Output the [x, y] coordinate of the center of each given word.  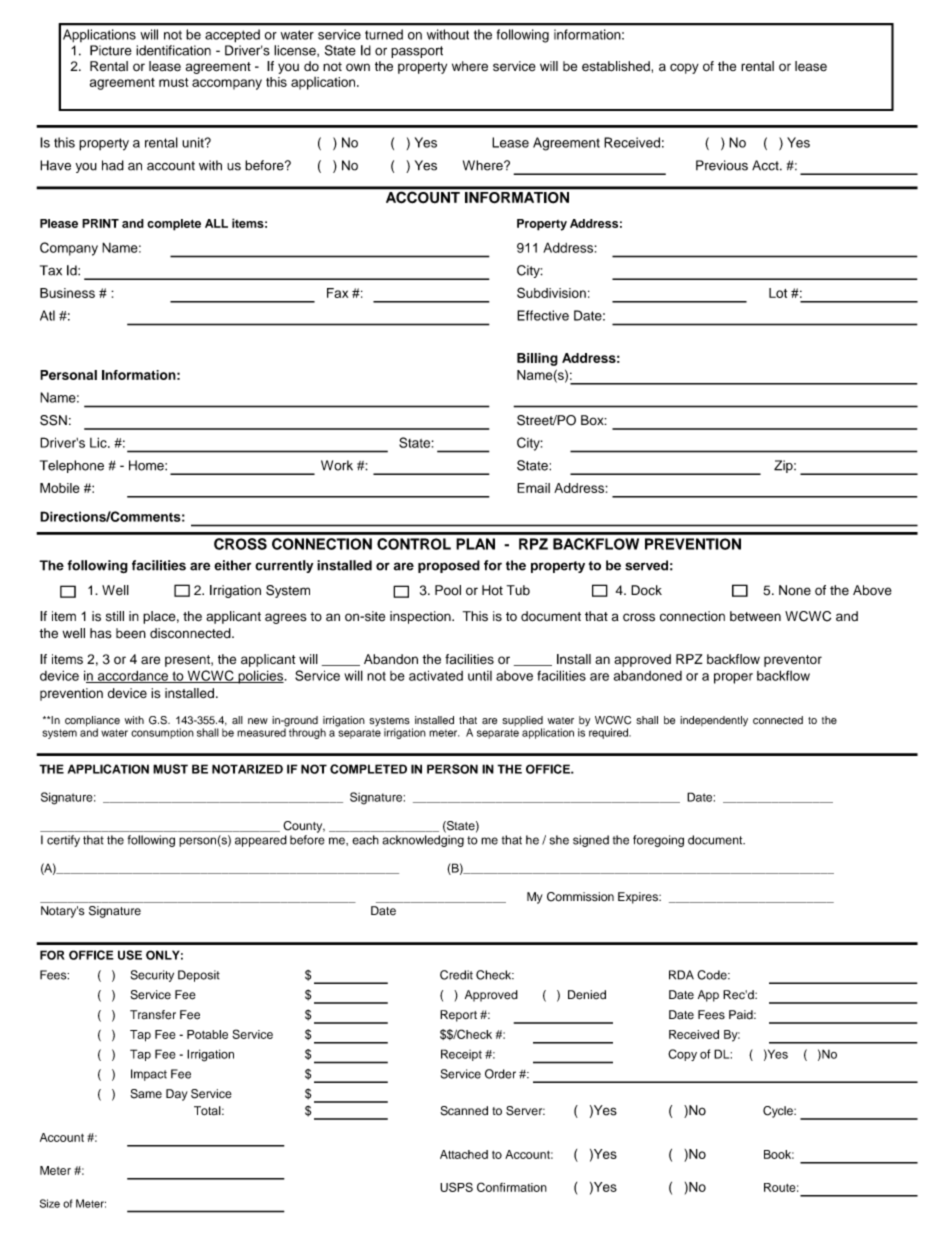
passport [417, 52]
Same [146, 1094]
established [617, 66]
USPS [456, 1187]
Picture [111, 50]
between [755, 616]
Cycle [779, 1112]
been [131, 633]
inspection [421, 617]
